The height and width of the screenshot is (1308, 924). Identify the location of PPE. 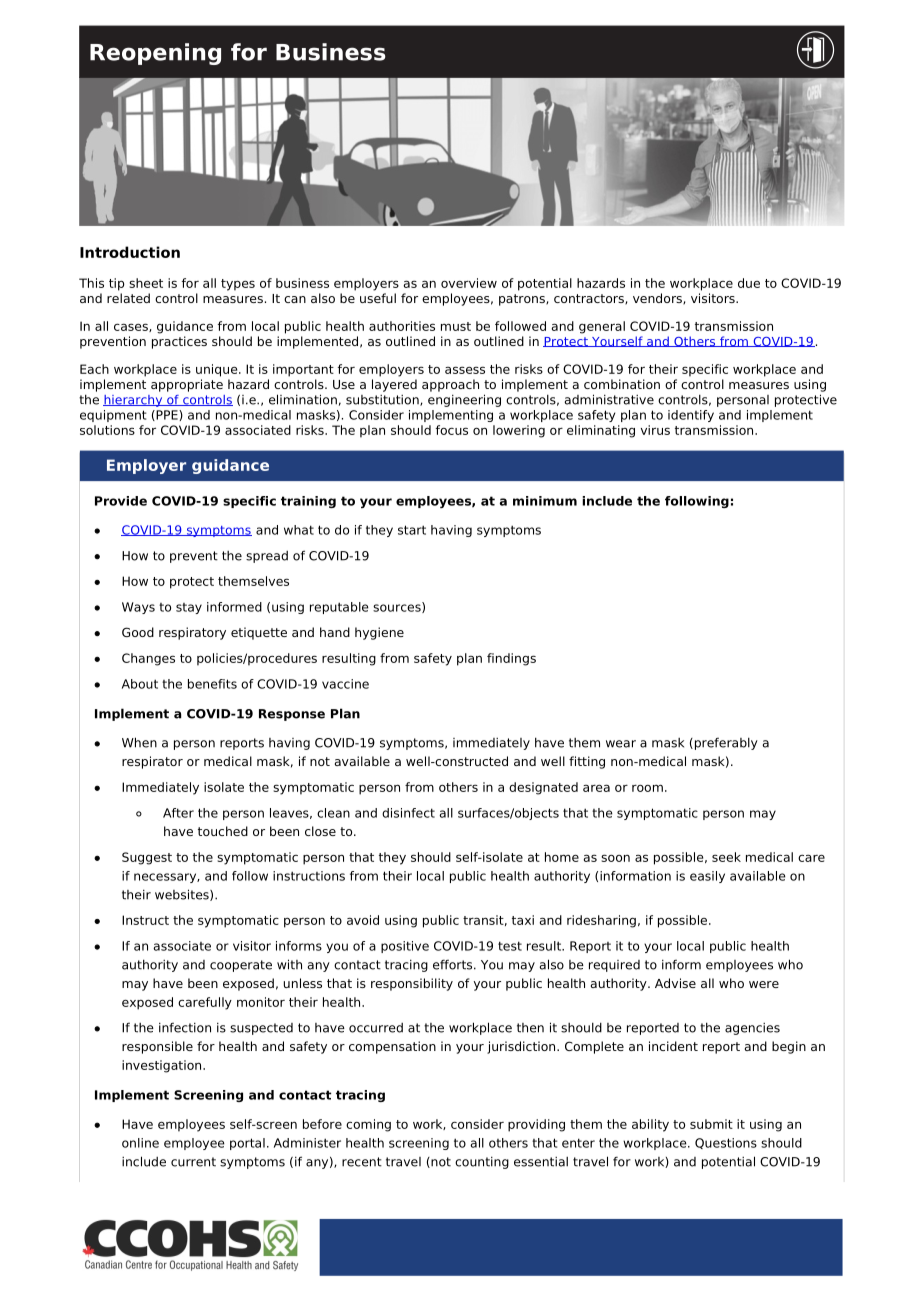
(167, 415).
